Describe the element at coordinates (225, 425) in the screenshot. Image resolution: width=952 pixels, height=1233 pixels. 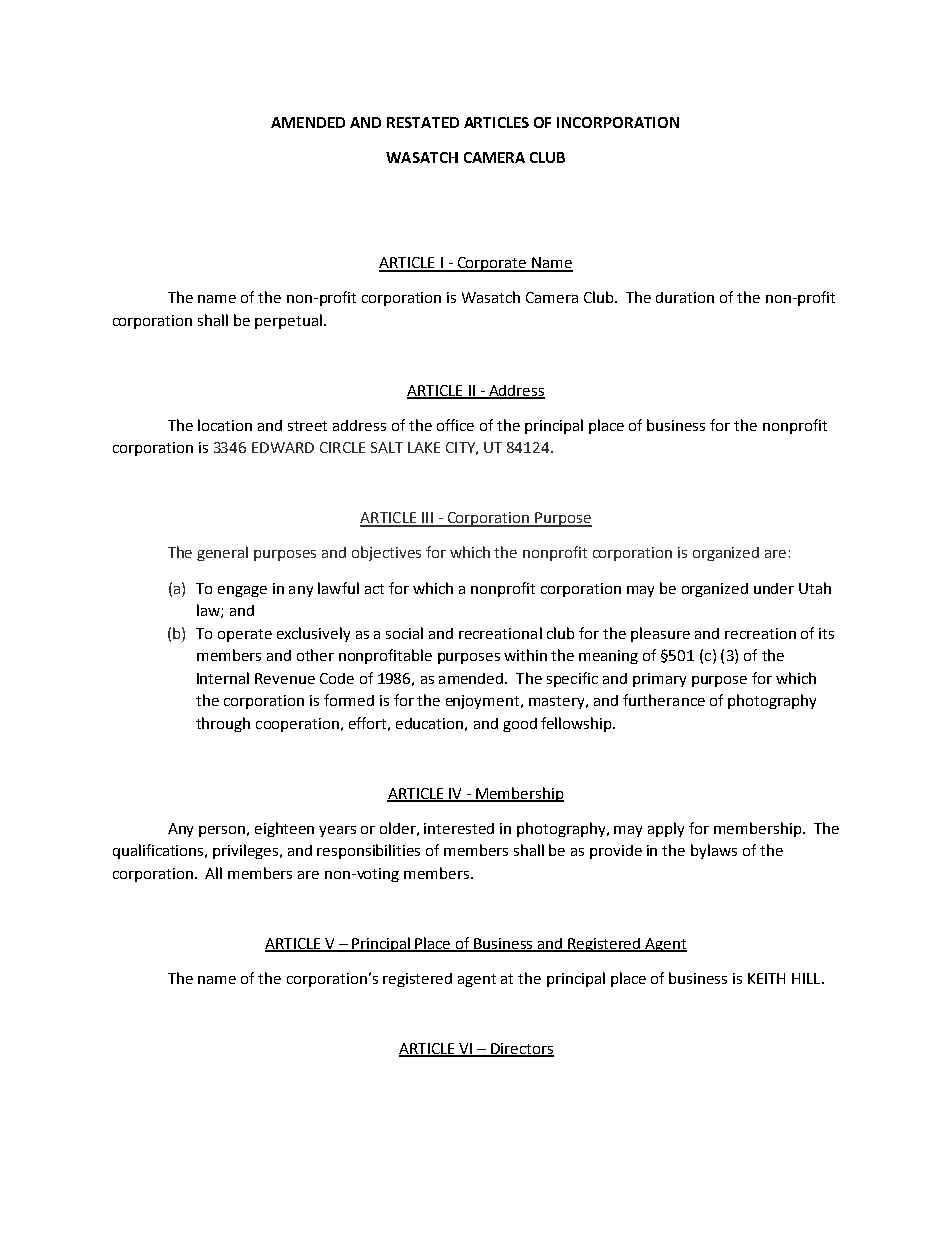
I see `location` at that location.
